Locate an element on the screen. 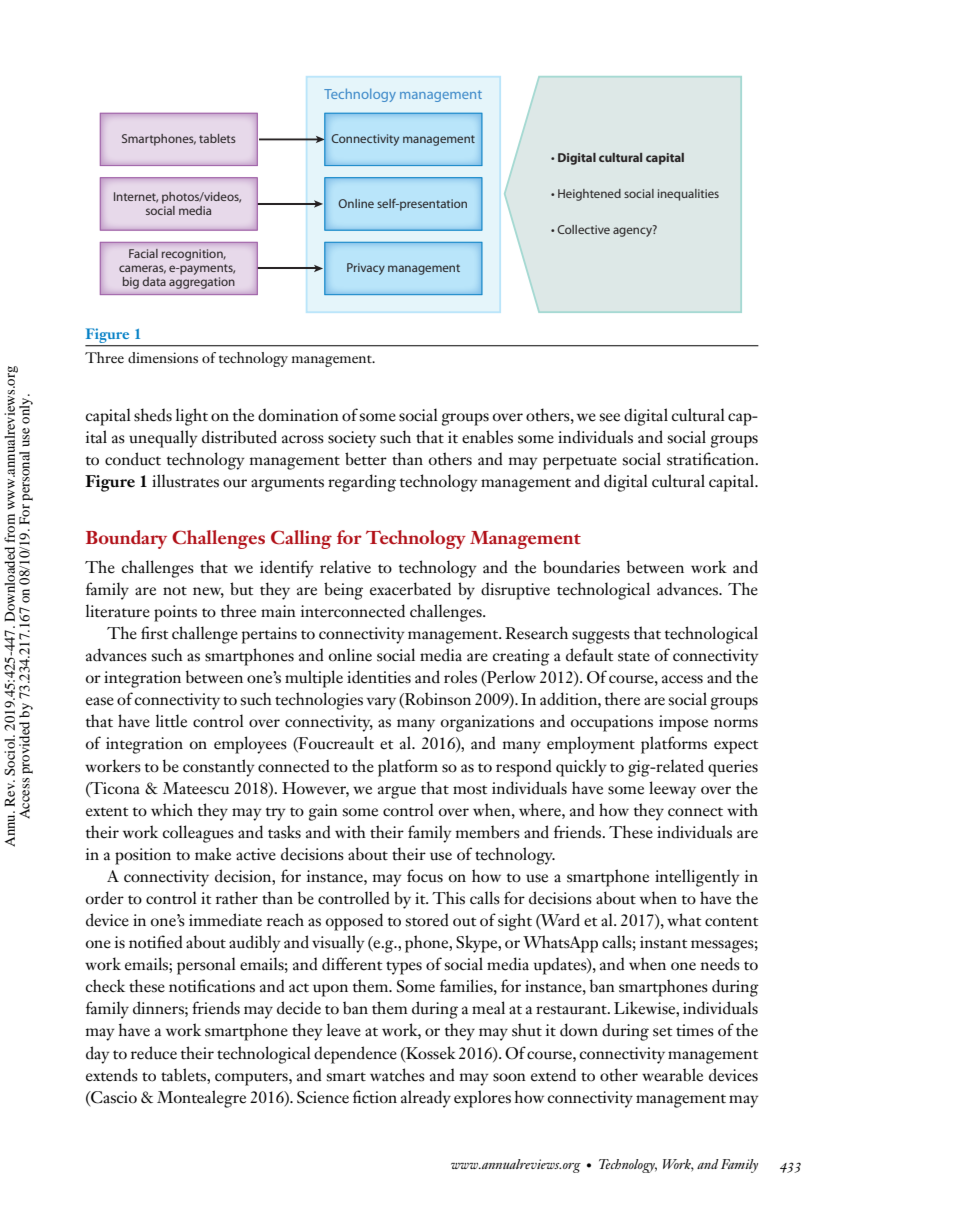 This screenshot has width=980, height=1213. first is located at coordinates (154, 633).
